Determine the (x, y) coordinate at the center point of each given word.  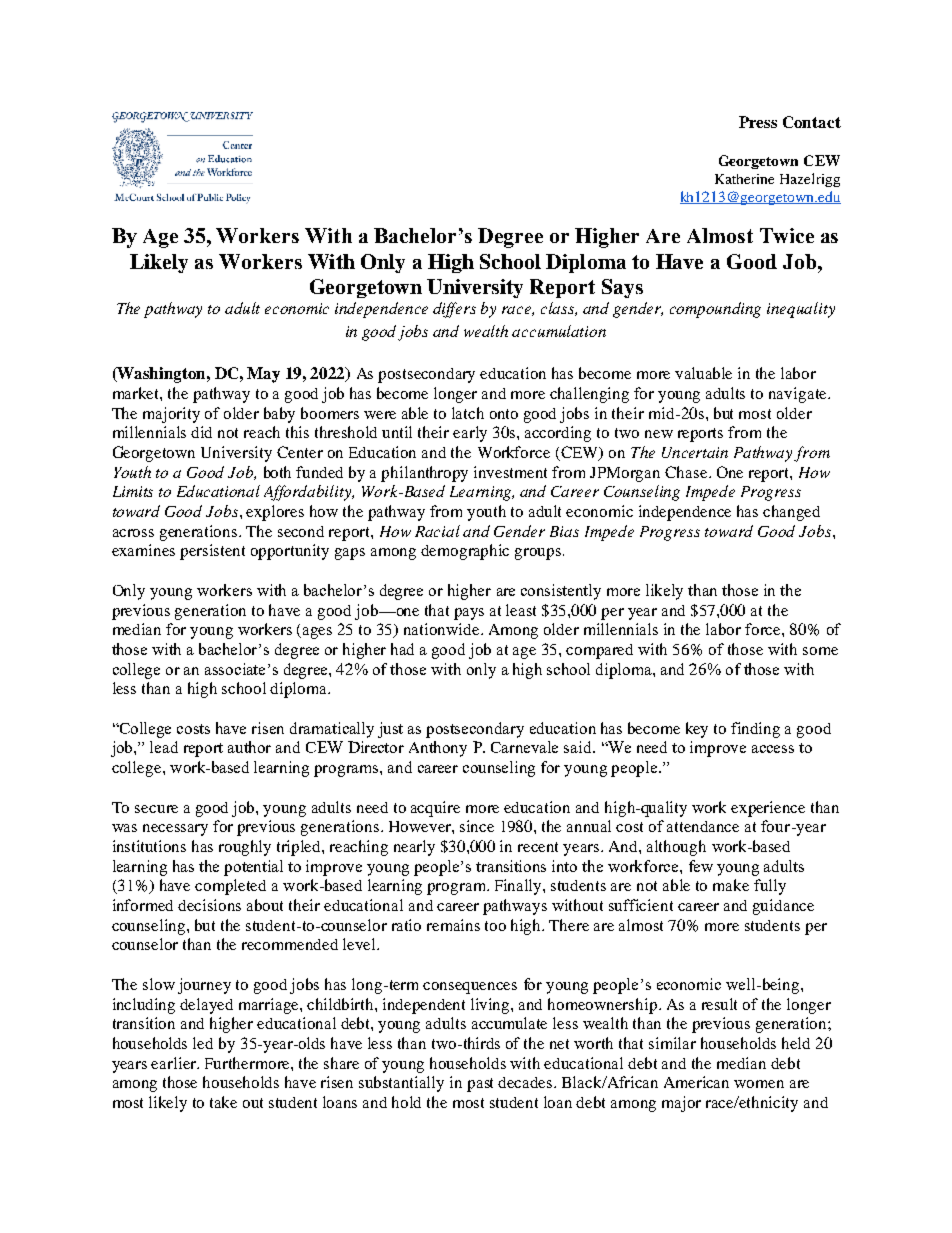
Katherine (744, 179)
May (263, 375)
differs (454, 310)
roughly (245, 848)
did (201, 432)
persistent (212, 552)
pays (469, 614)
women (759, 1084)
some (820, 651)
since (477, 826)
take (223, 1102)
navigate (799, 395)
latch (468, 413)
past (480, 1085)
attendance (703, 826)
